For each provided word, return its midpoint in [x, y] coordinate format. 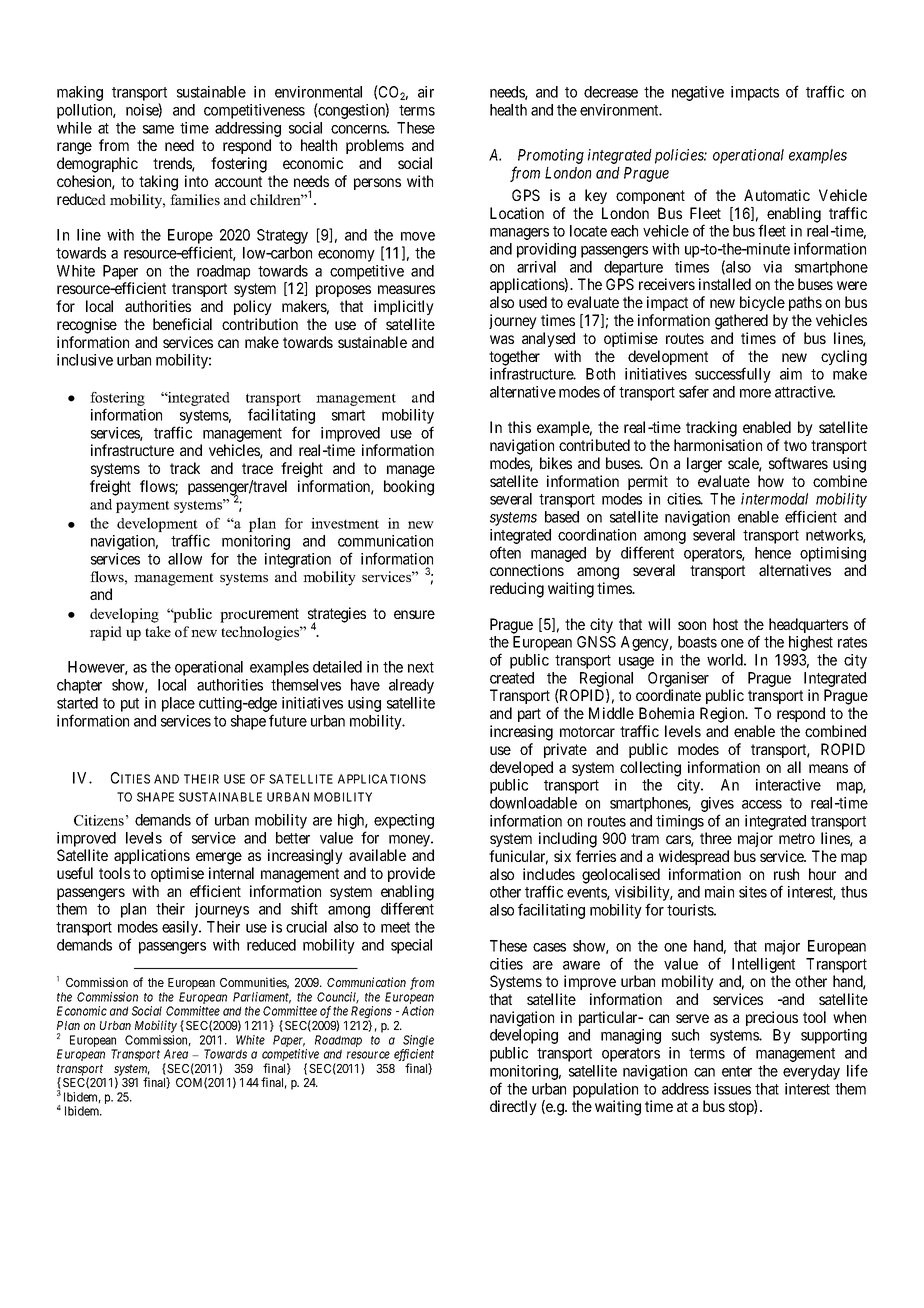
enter [737, 1071]
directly [513, 1107]
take [158, 631]
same [158, 129]
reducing [517, 590]
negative [698, 93]
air [426, 92]
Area [176, 1054]
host [725, 624]
